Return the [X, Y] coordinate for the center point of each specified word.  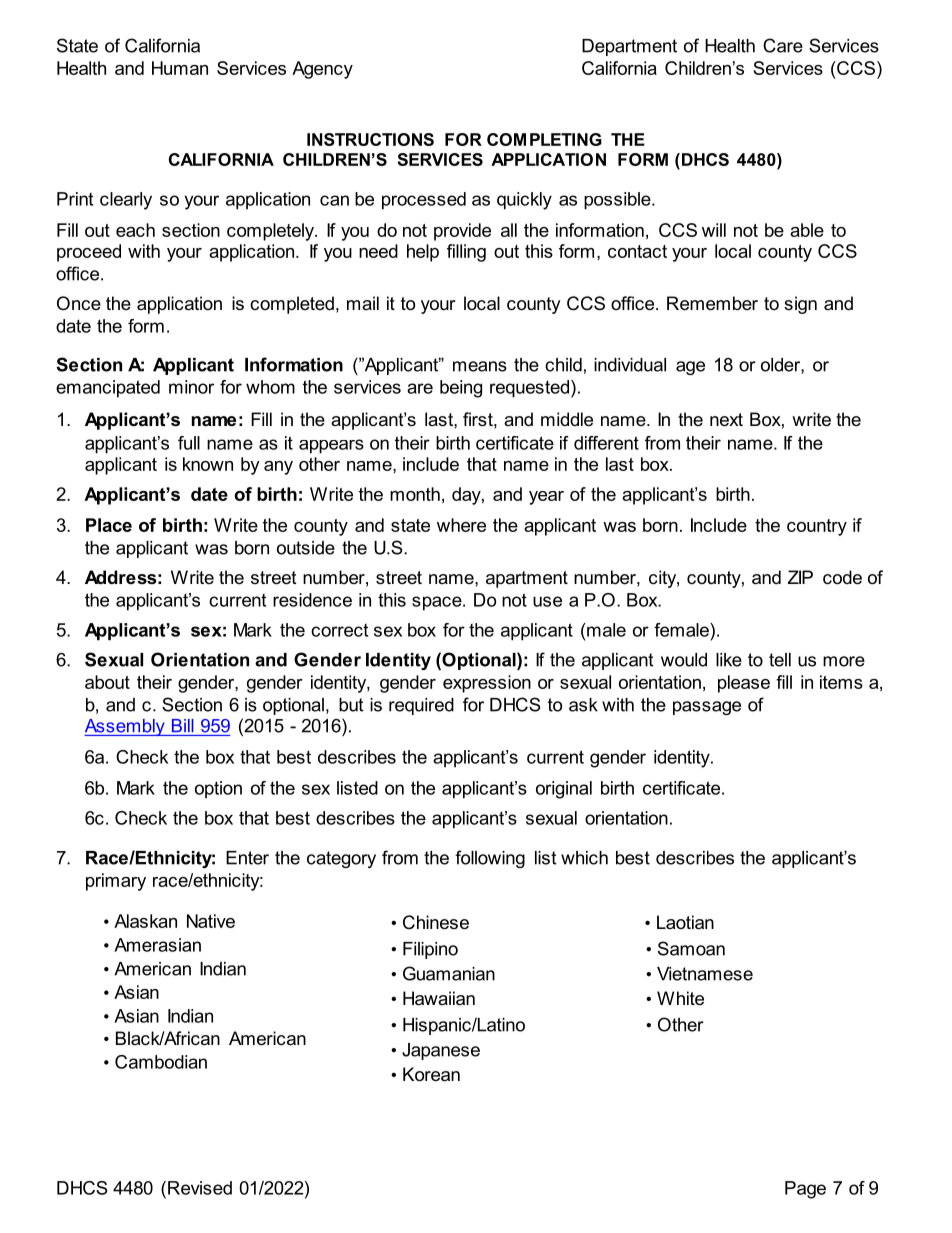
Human [180, 68]
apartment [527, 579]
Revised [200, 1188]
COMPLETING [544, 139]
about [107, 682]
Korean [431, 1074]
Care [783, 45]
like [729, 660]
